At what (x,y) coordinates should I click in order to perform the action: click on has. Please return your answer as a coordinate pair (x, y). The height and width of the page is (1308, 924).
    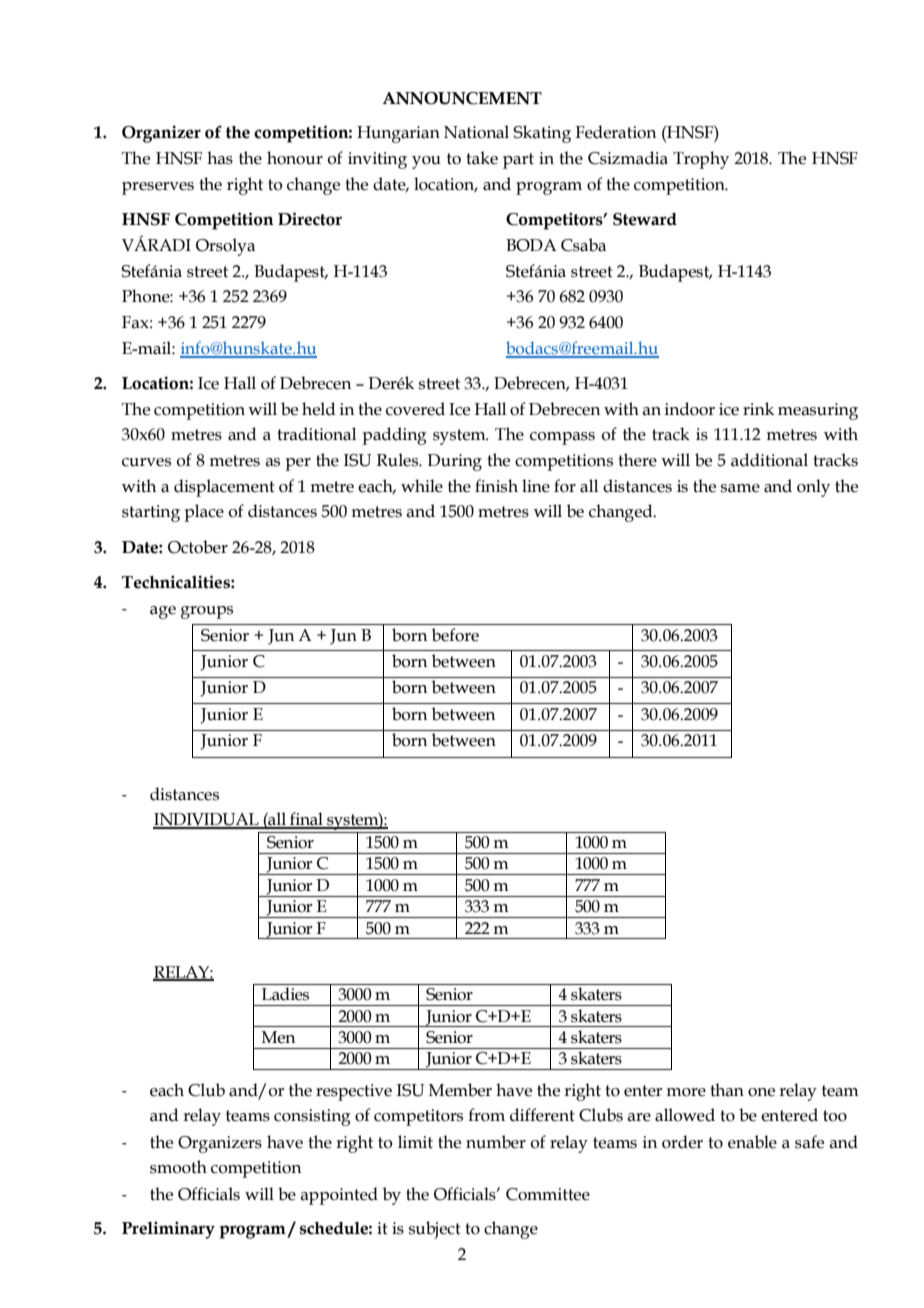
    Looking at the image, I should click on (220, 158).
